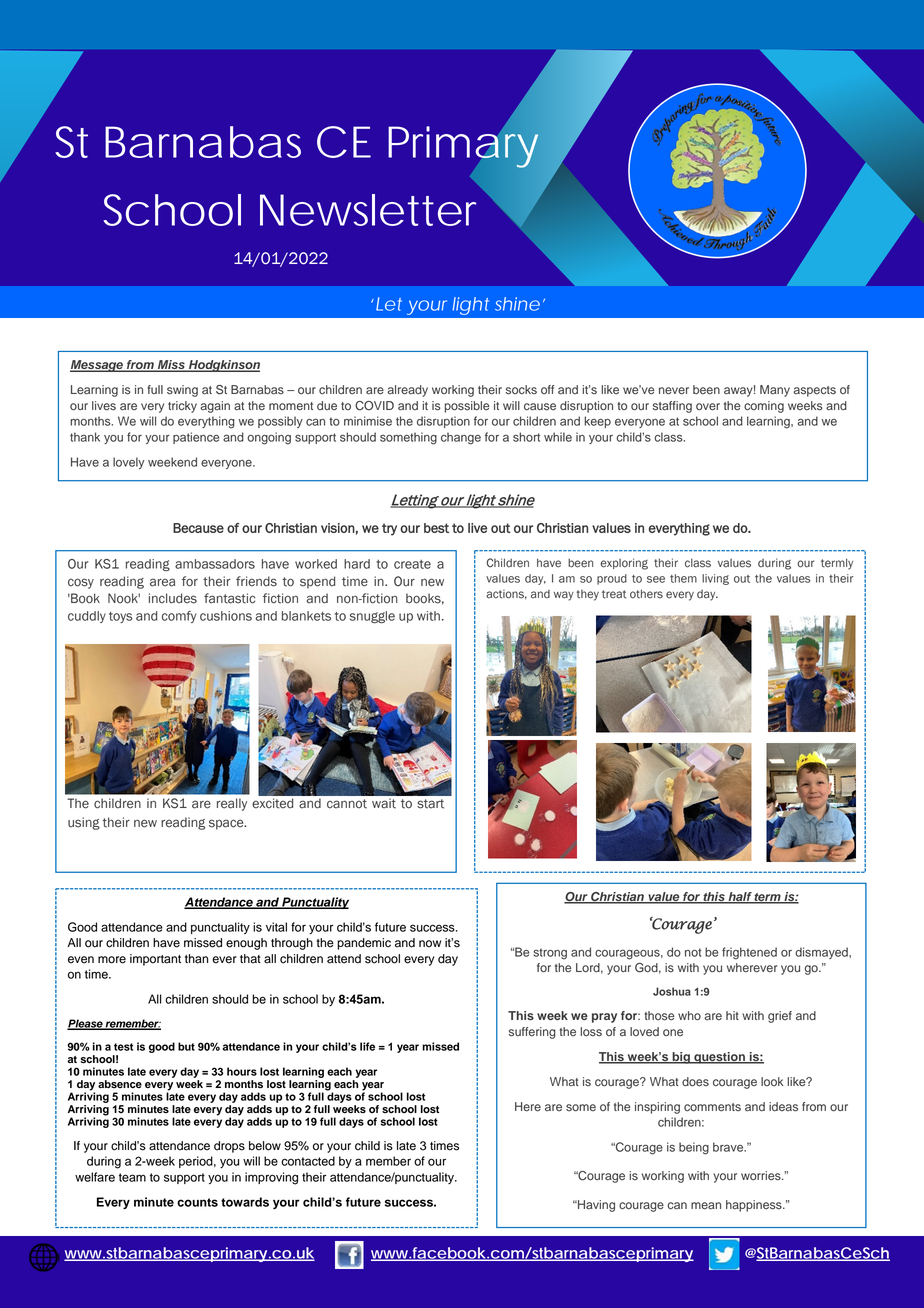 This screenshot has width=924, height=1308. What do you see at coordinates (740, 898) in the screenshot?
I see `half` at bounding box center [740, 898].
